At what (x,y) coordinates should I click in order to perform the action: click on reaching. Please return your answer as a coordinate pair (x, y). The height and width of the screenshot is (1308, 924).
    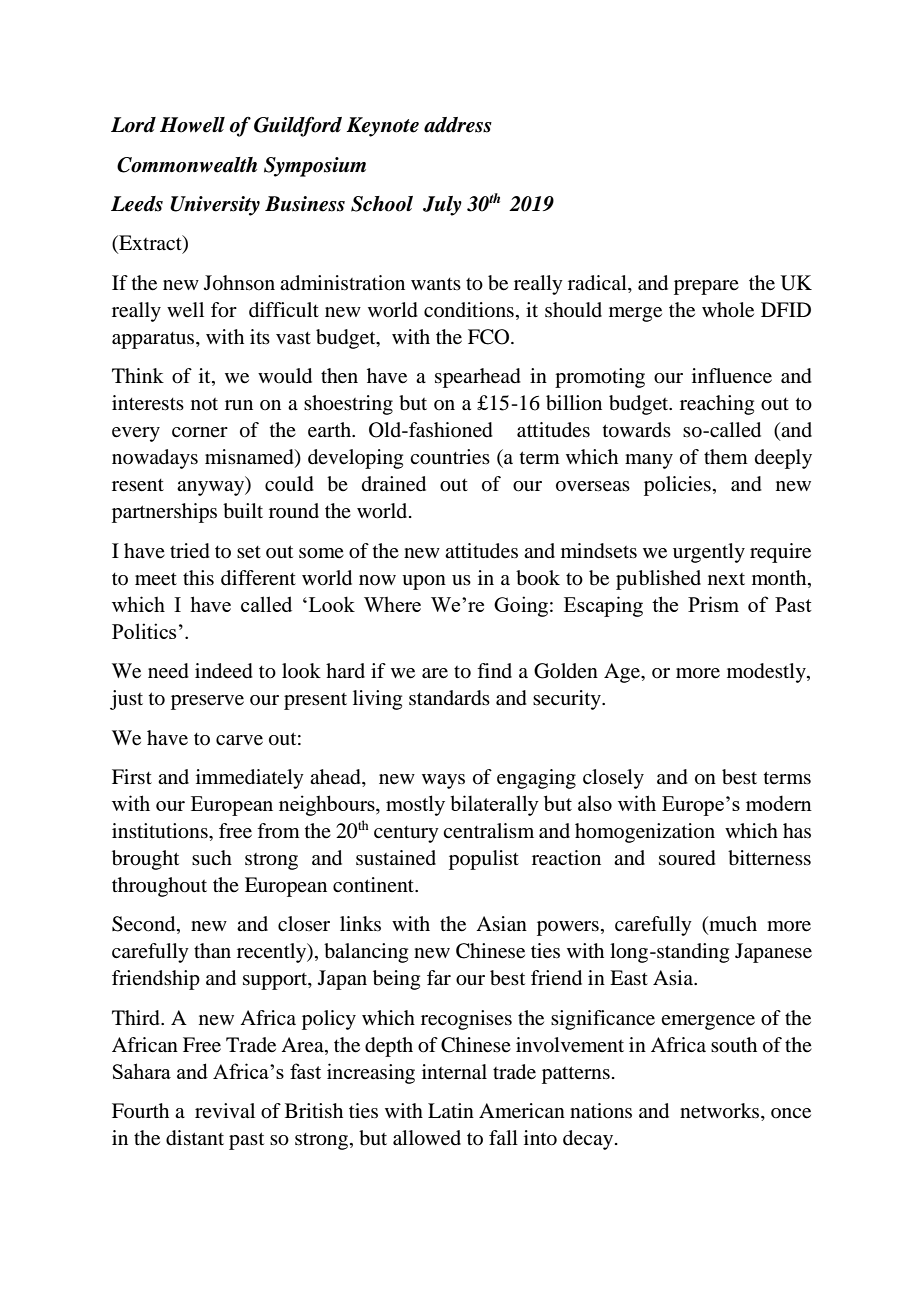
    Looking at the image, I should click on (717, 405).
